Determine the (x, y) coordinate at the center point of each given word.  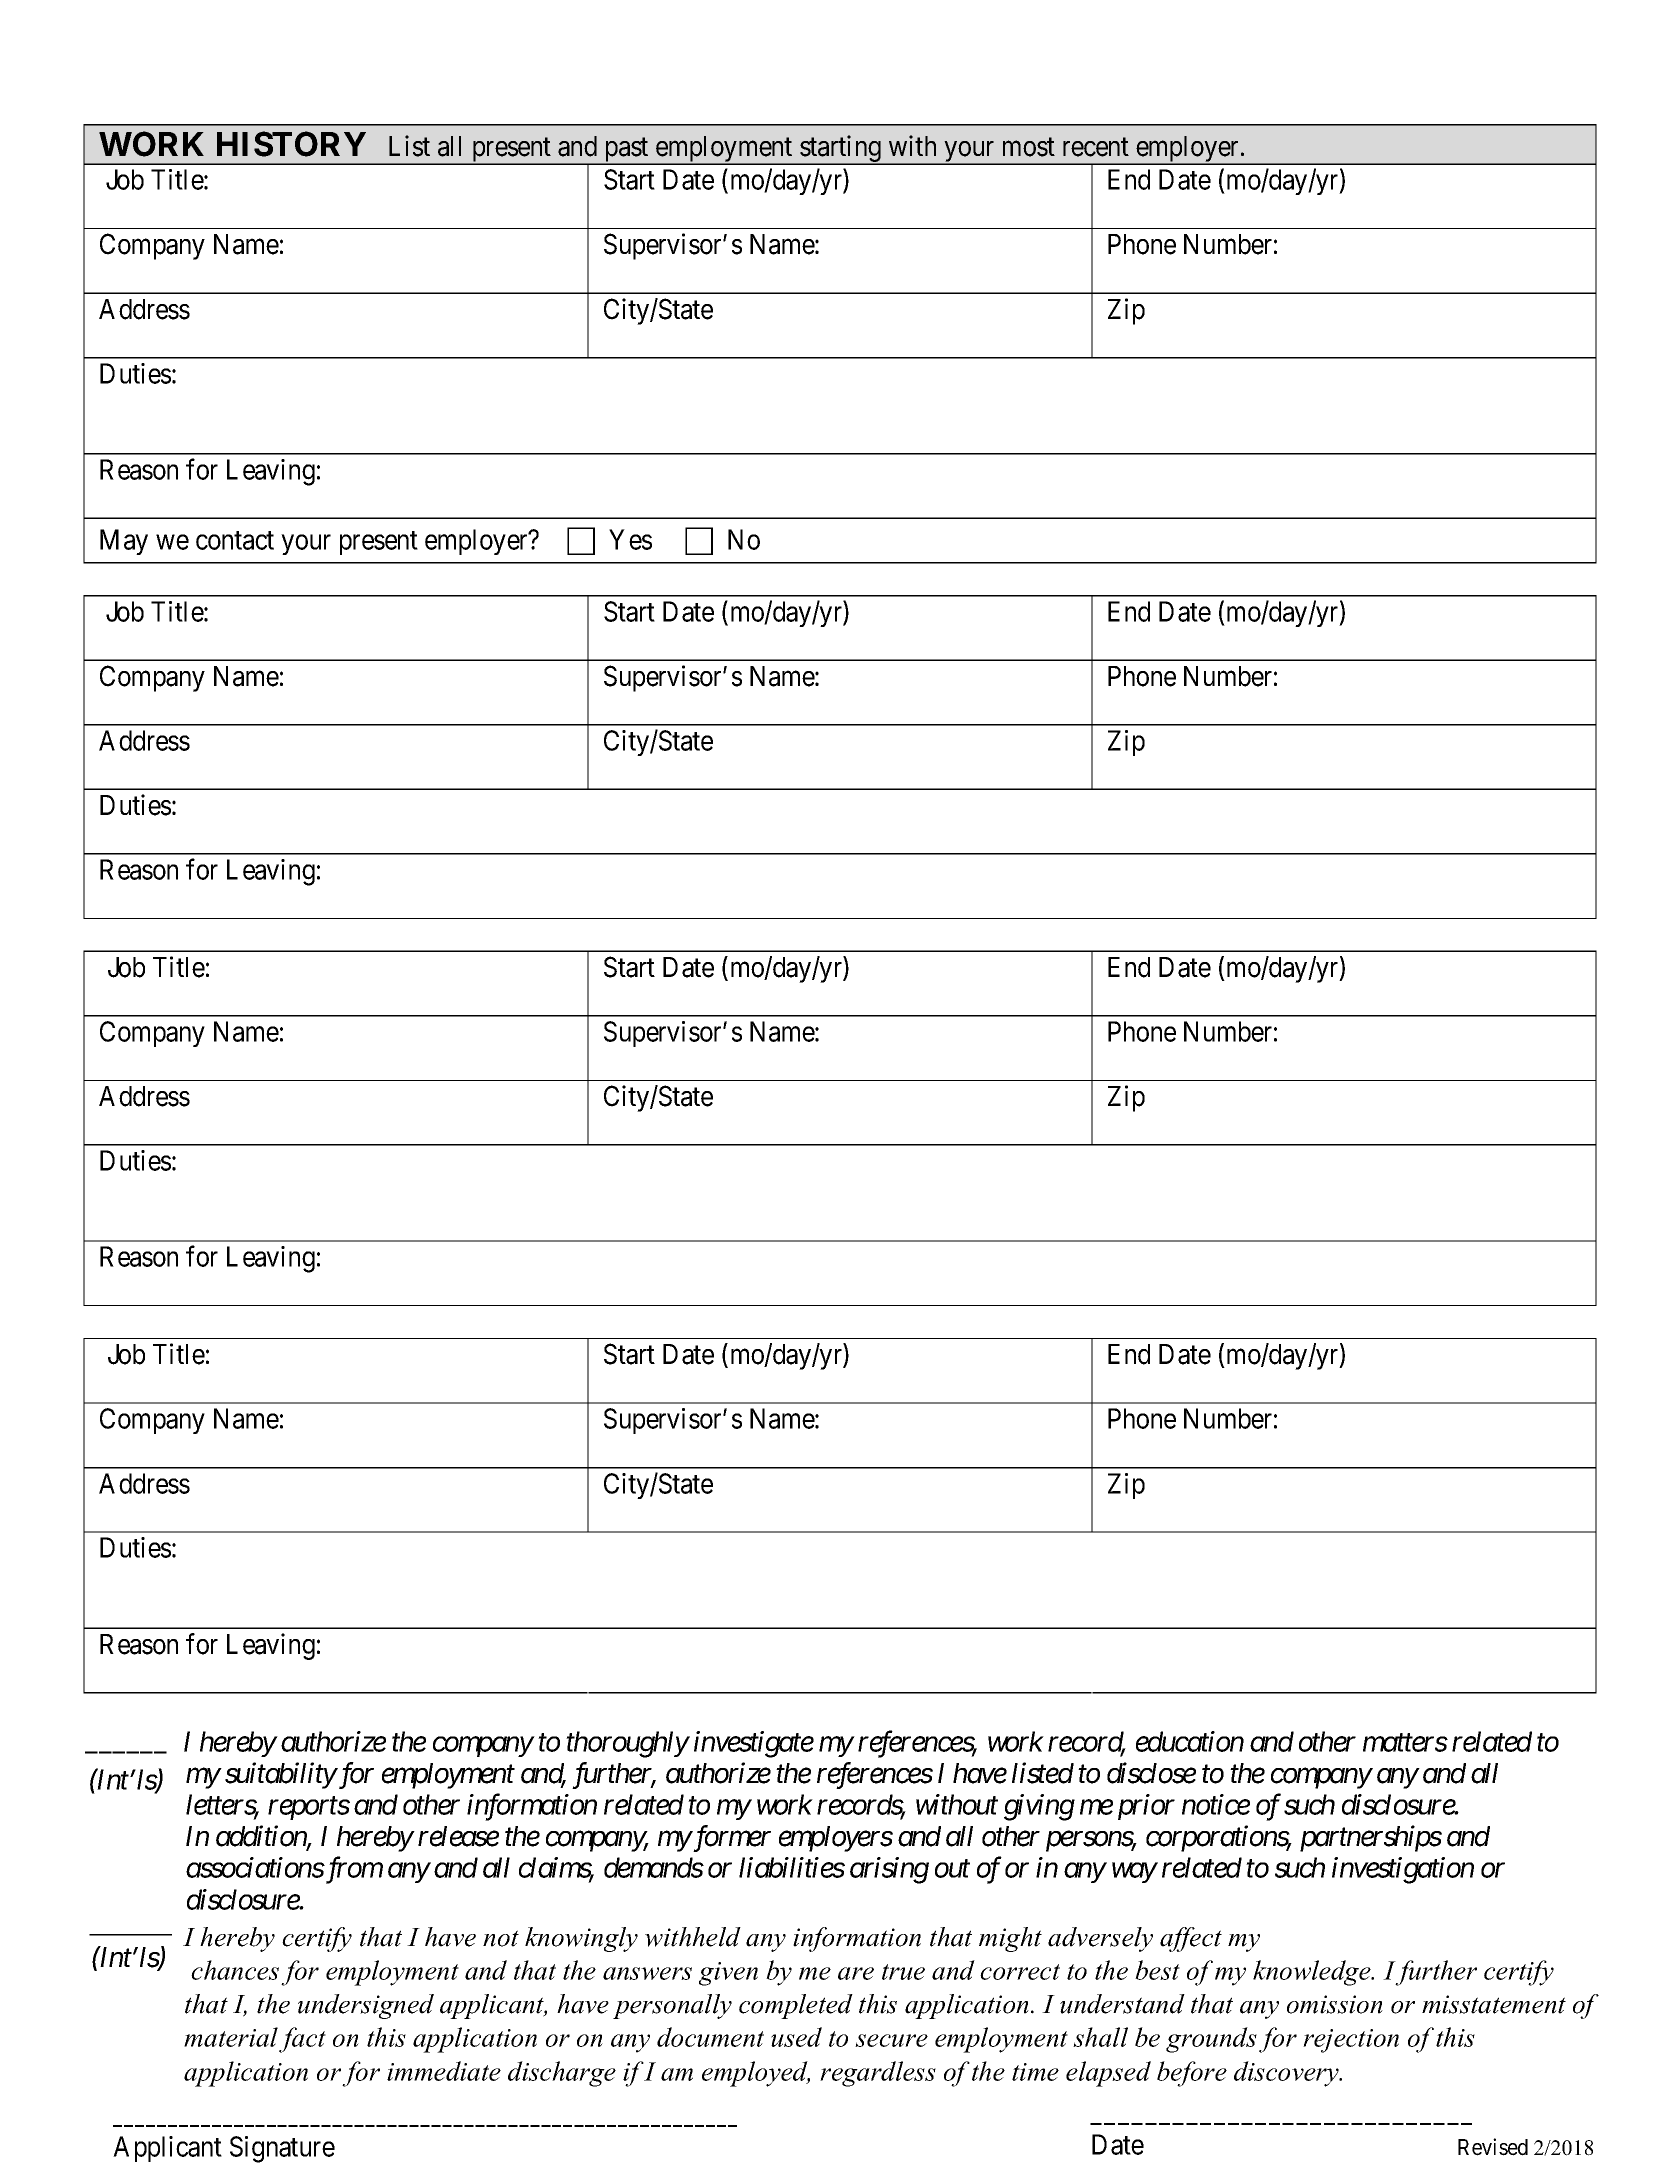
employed (756, 2074)
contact (235, 540)
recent (1096, 147)
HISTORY (291, 144)
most (1029, 147)
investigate (754, 1744)
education (1190, 1741)
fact (302, 2040)
